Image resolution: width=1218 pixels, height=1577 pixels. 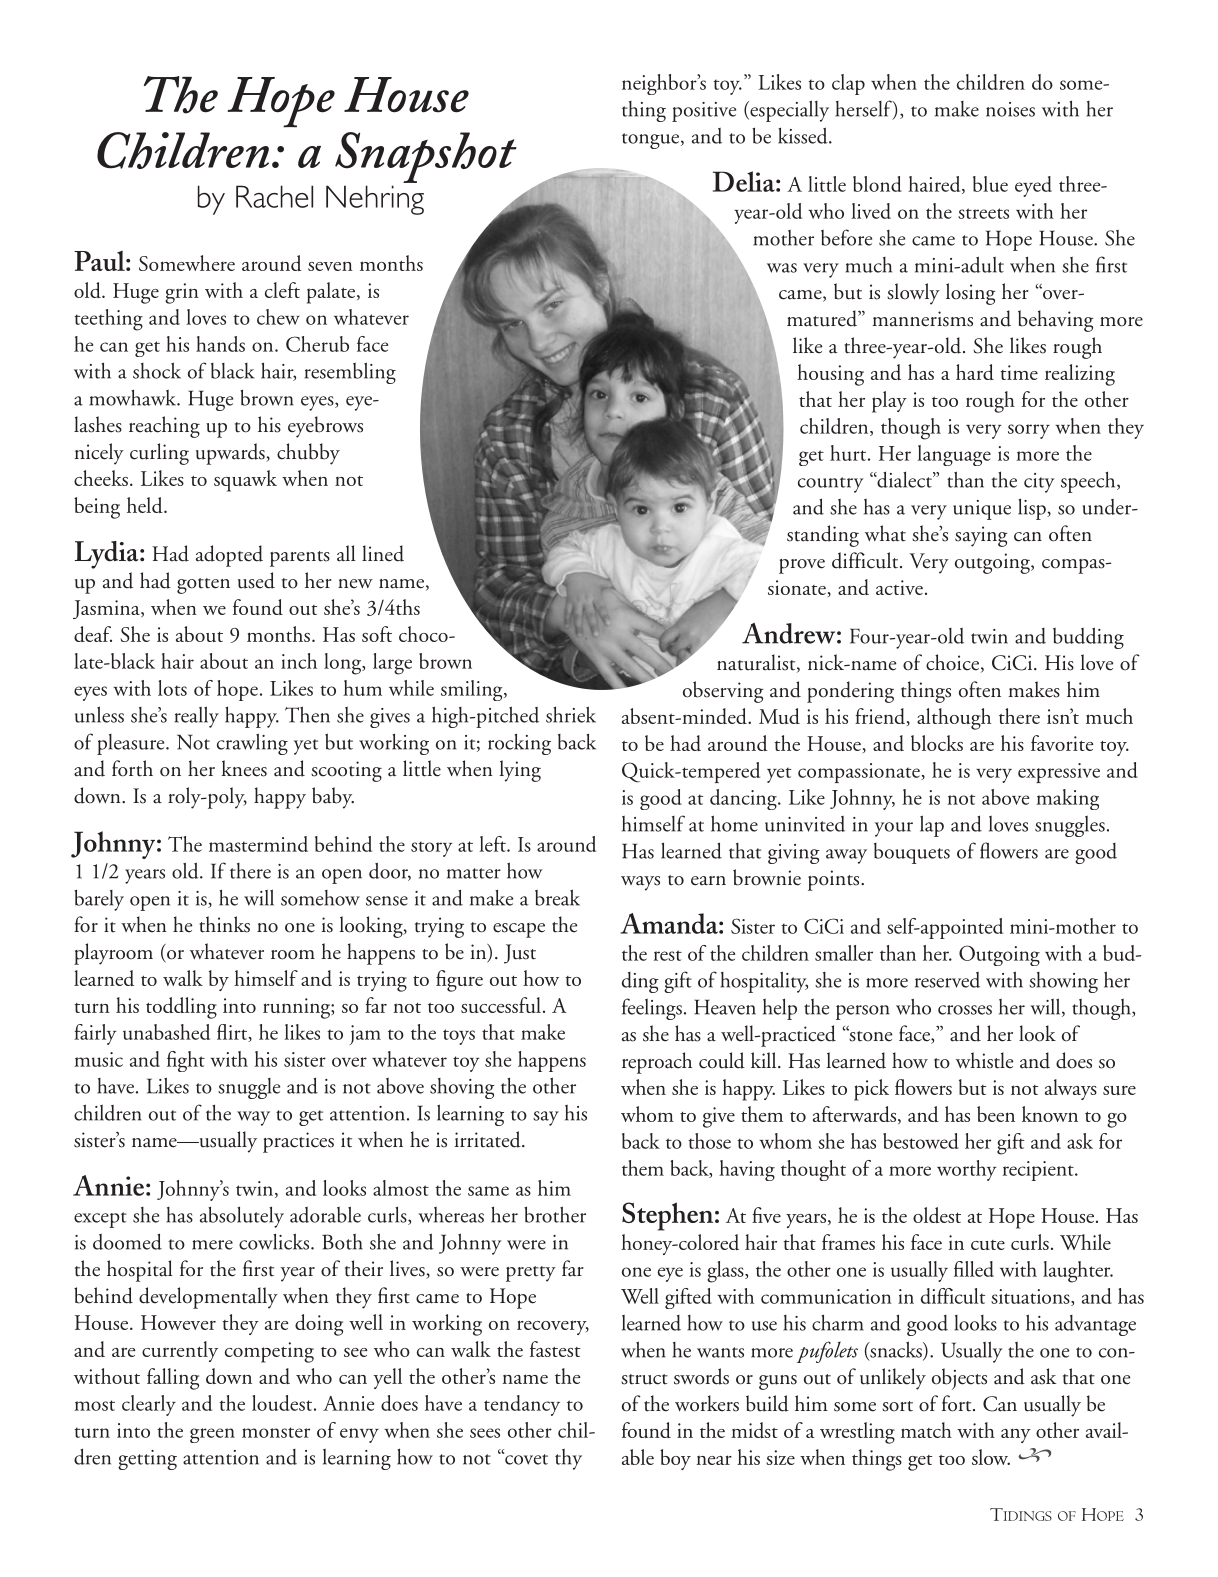 I want to click on blocks, so click(x=937, y=743).
